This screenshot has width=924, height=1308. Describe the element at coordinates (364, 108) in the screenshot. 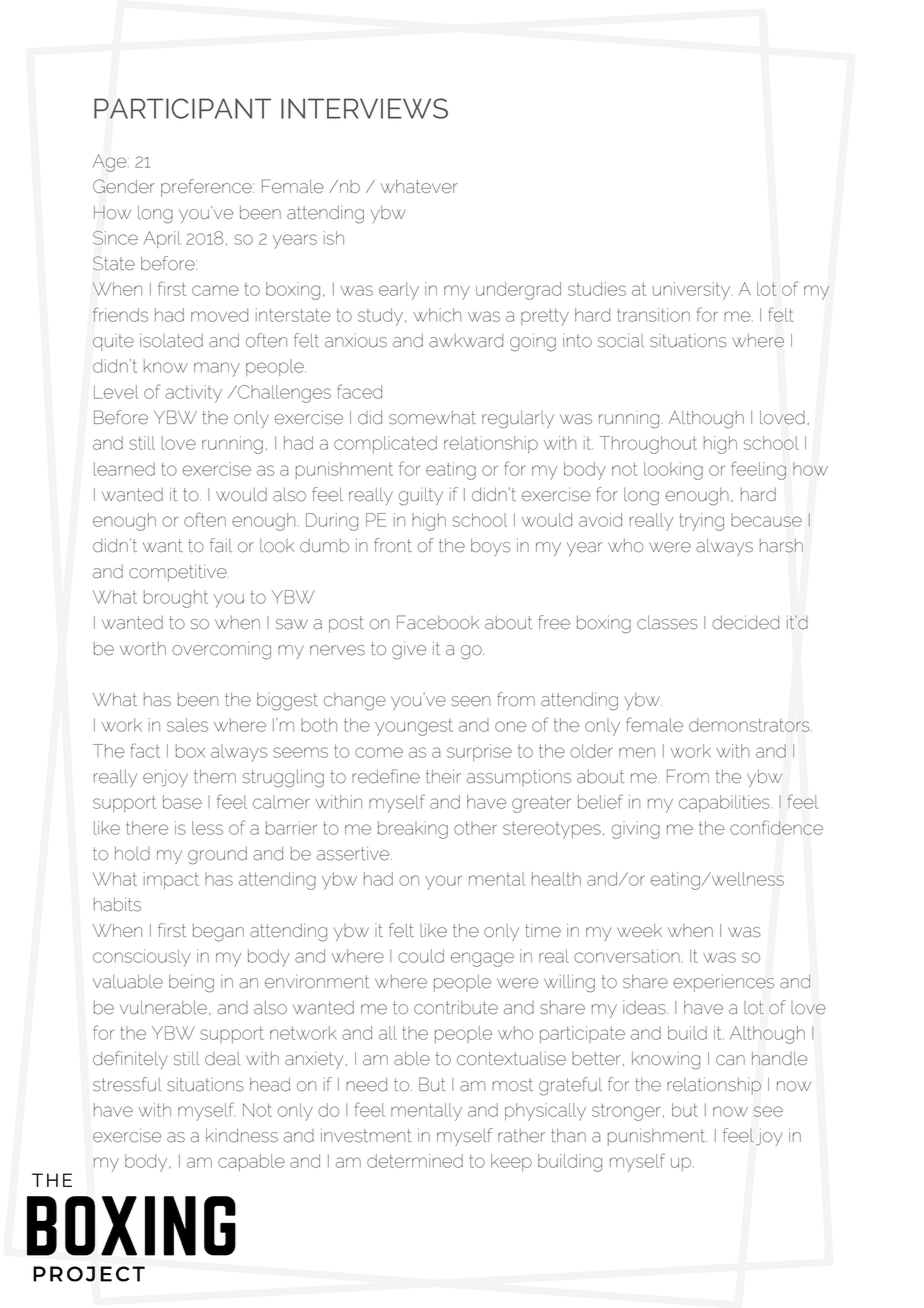

I see `INTERVIEWS` at that location.
